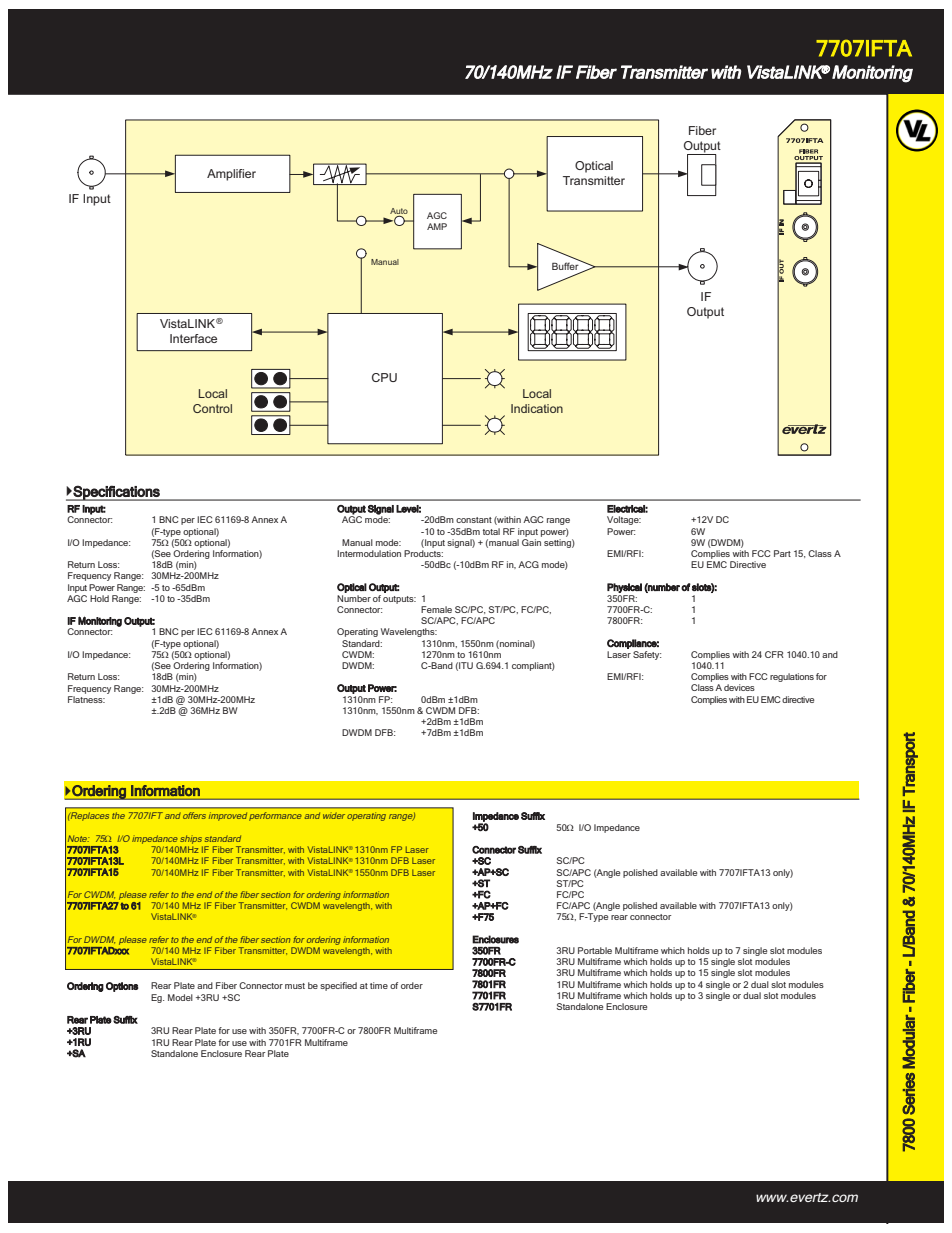 This screenshot has width=952, height=1233. I want to click on Amplifier, so click(231, 175).
